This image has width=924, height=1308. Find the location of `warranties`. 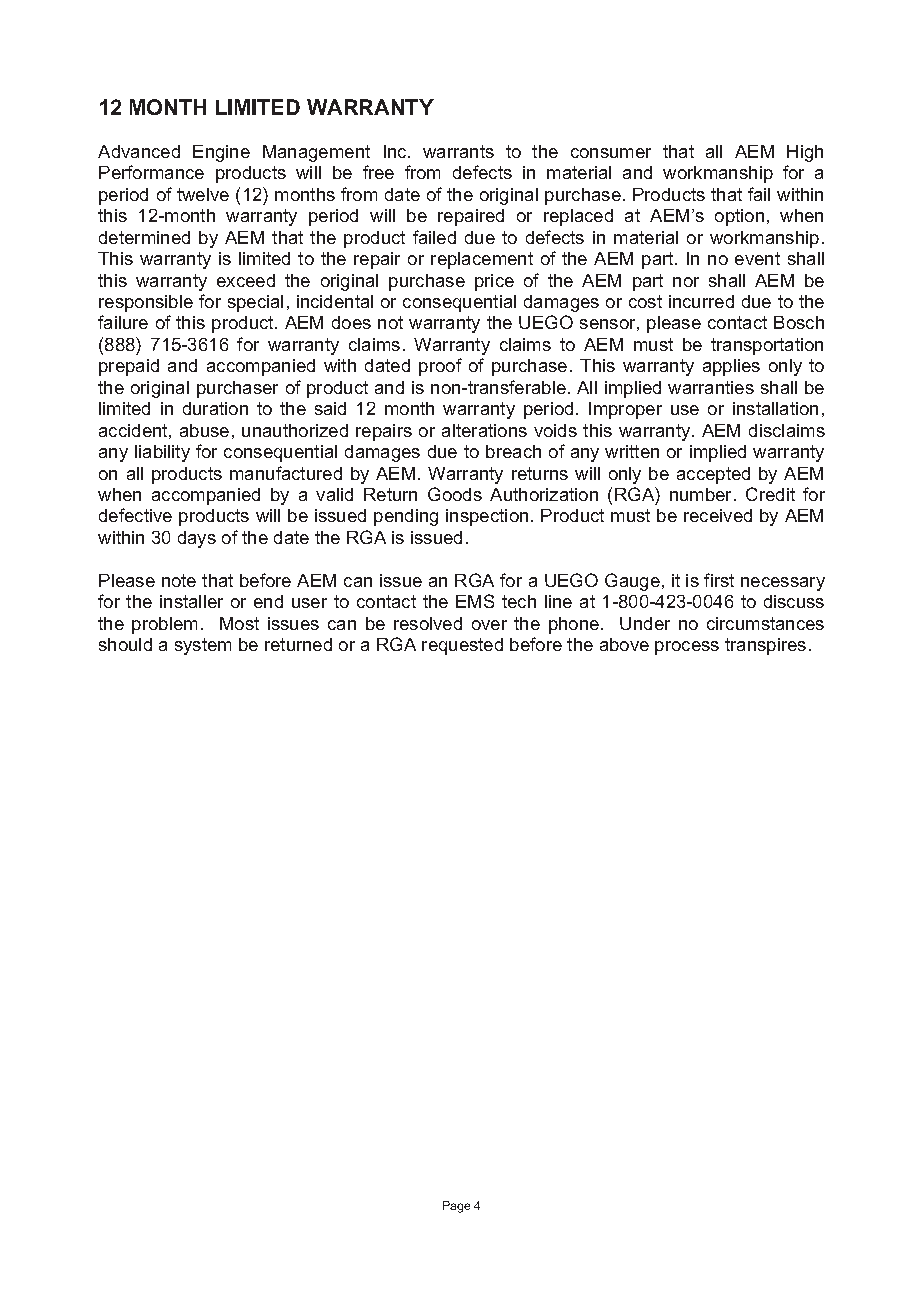

warranties is located at coordinates (711, 387).
